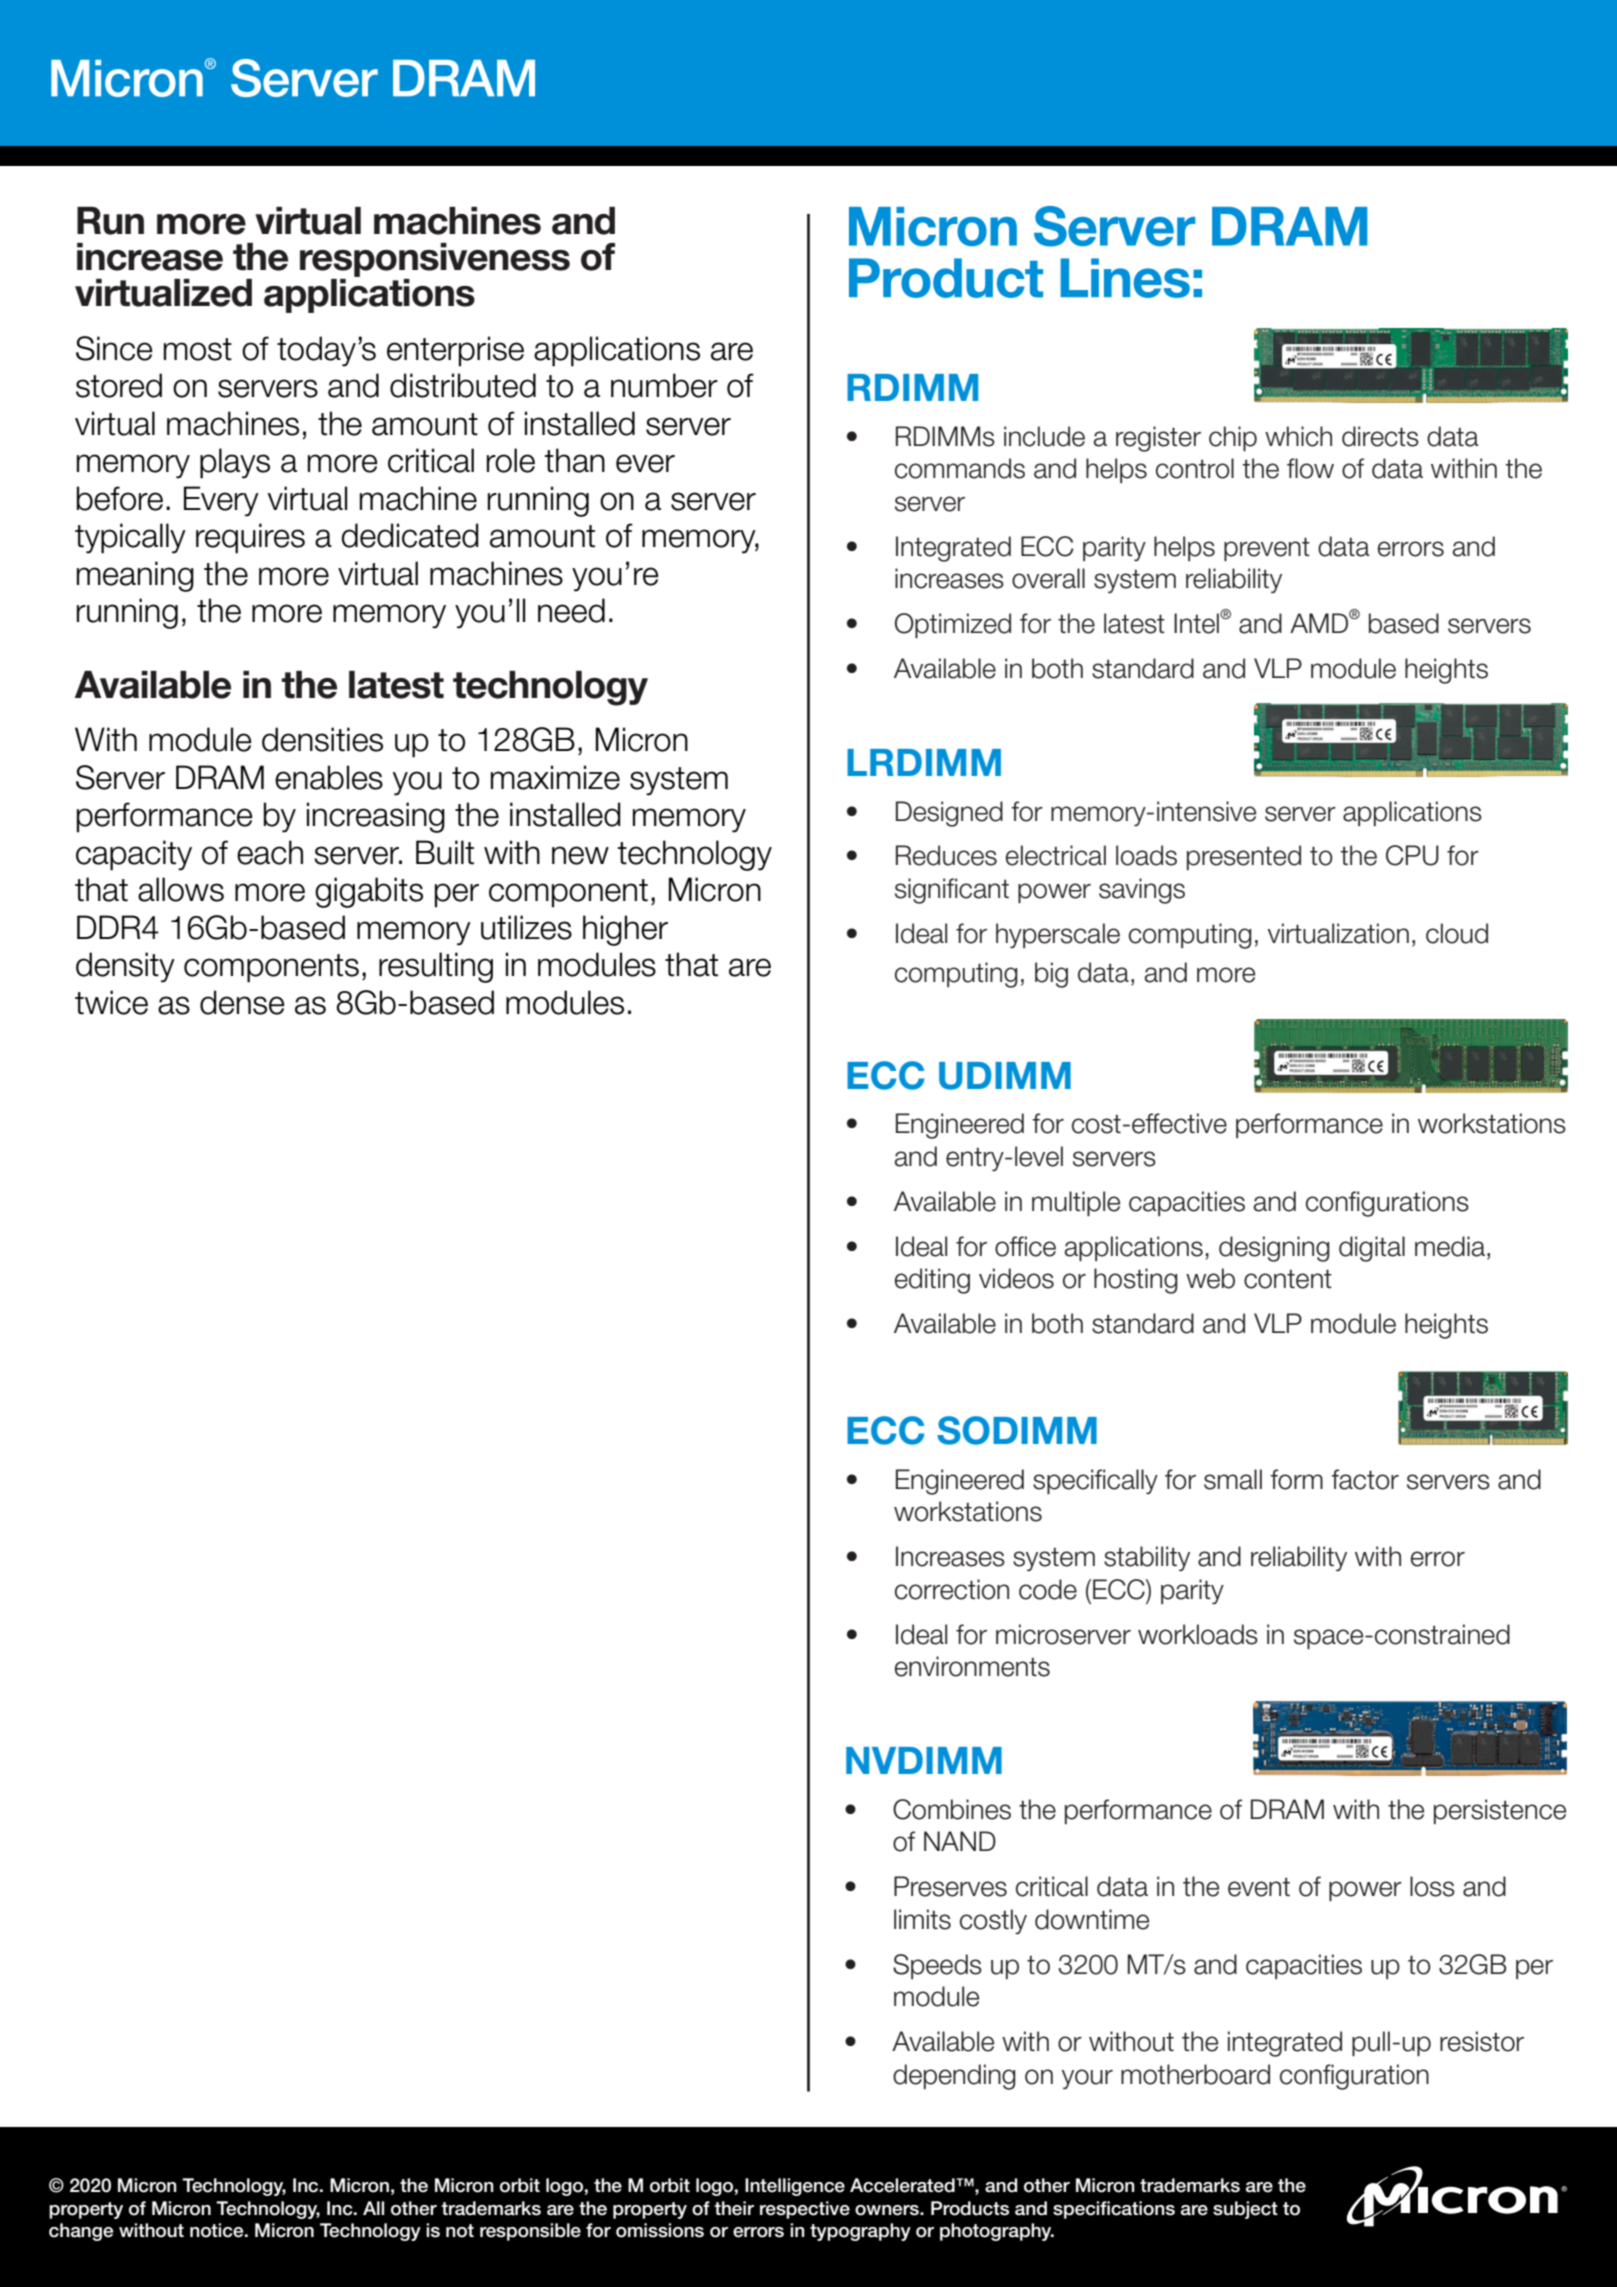  I want to click on most, so click(198, 349).
